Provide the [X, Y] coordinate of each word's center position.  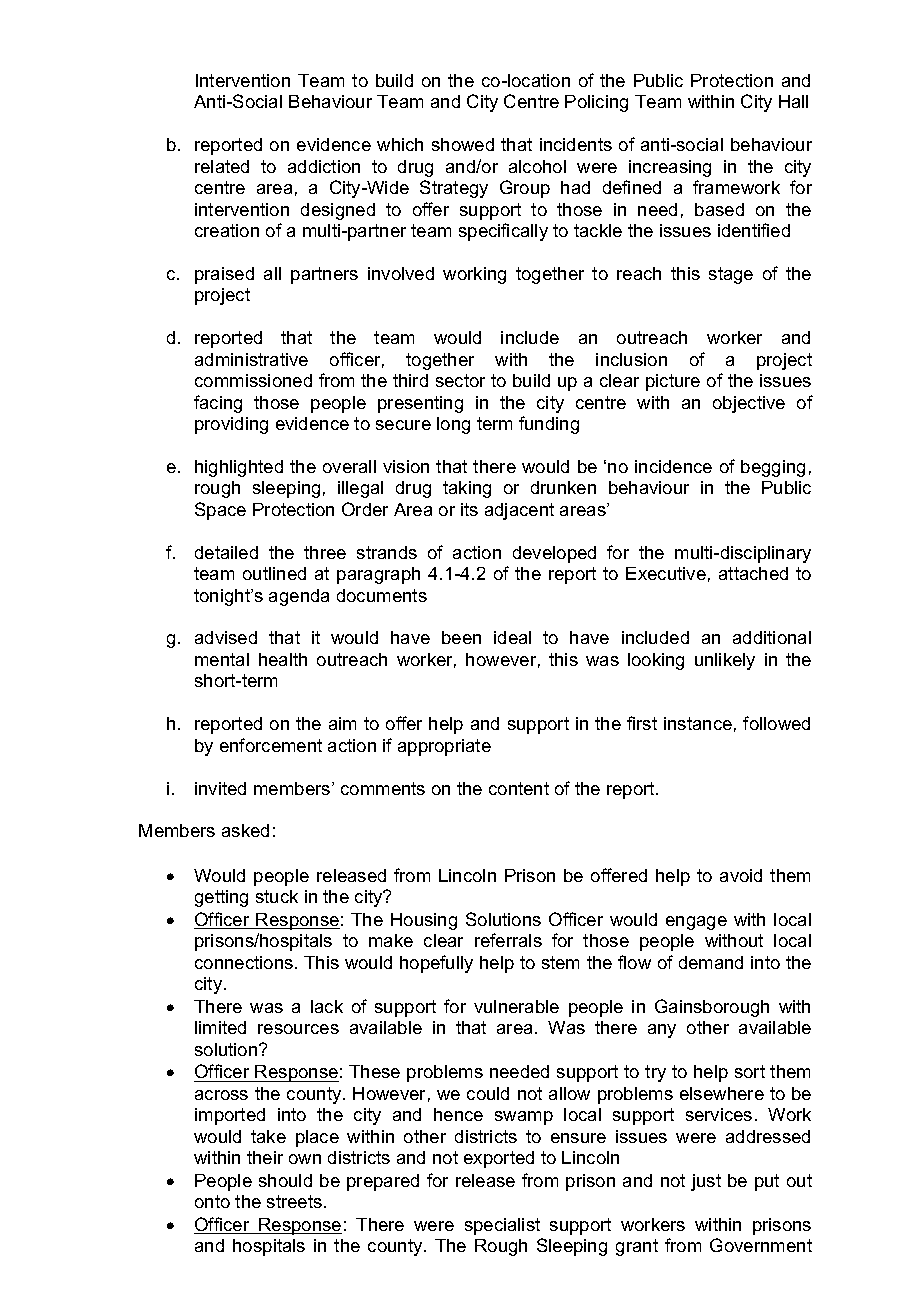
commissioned [253, 380]
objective [749, 404]
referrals [508, 940]
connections [245, 962]
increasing [670, 168]
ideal [512, 637]
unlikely [725, 661]
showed [463, 144]
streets [294, 1201]
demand [711, 962]
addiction [324, 166]
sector [460, 380]
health [283, 659]
